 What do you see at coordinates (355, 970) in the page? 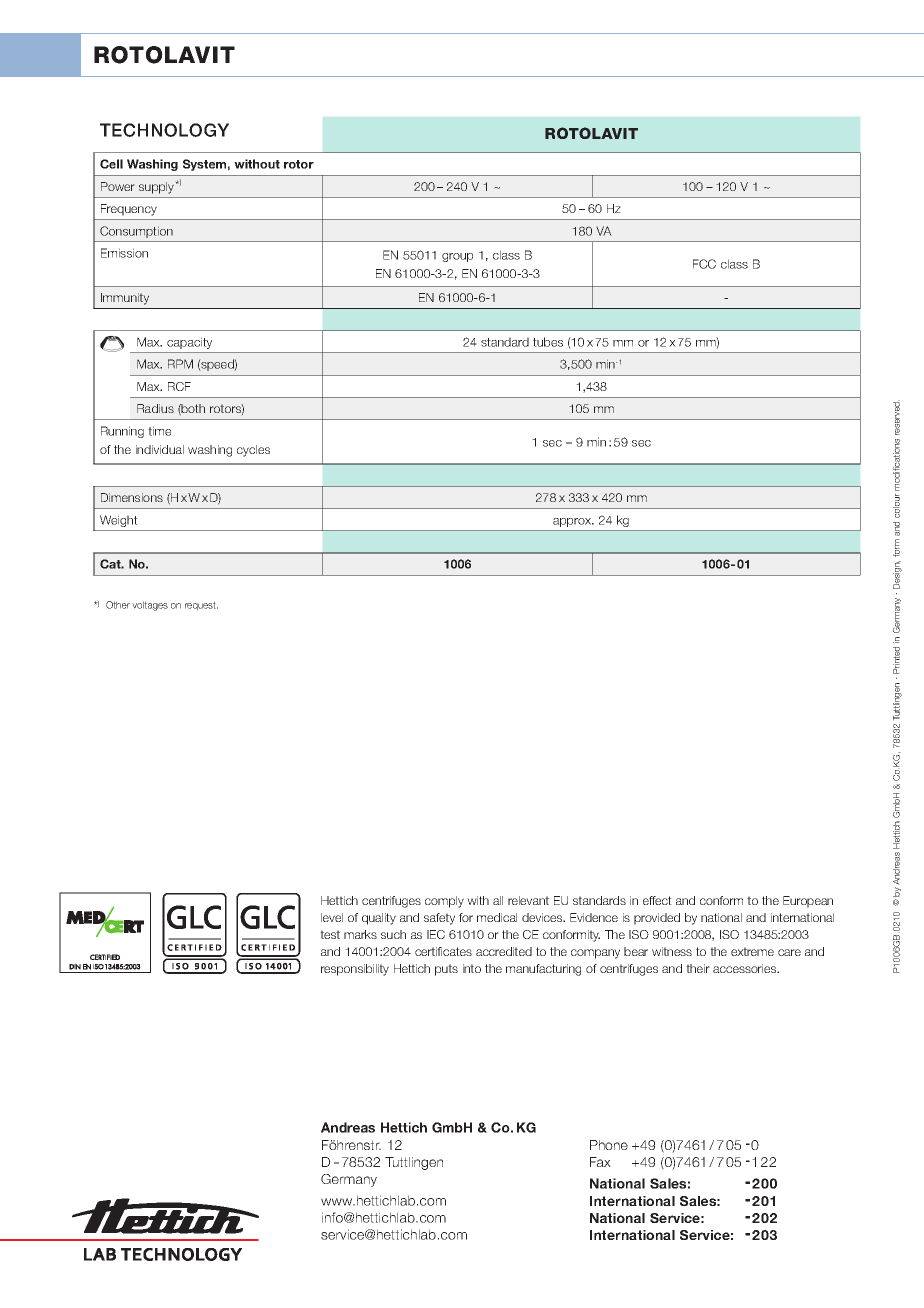
I see `responsibility` at bounding box center [355, 970].
